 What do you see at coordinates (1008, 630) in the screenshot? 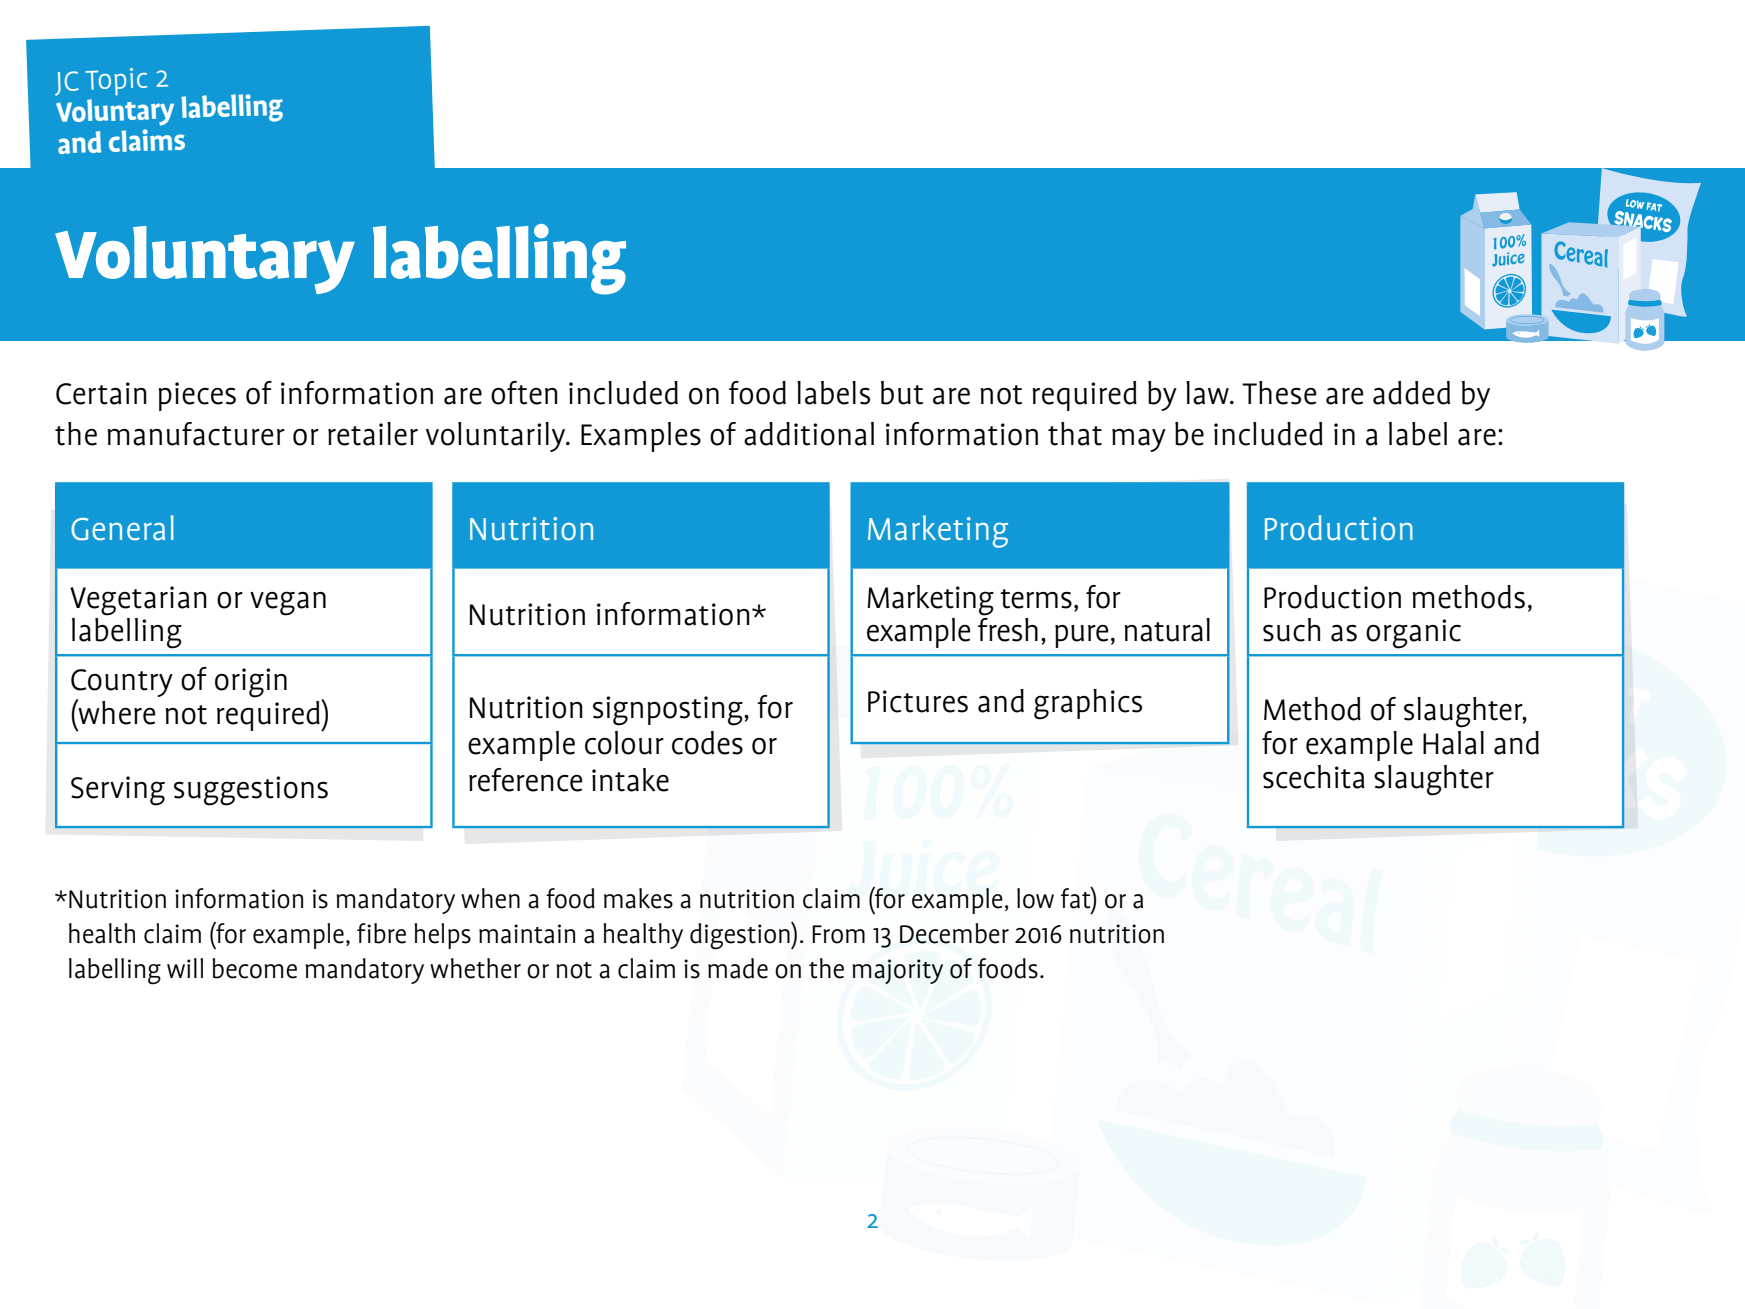
I see `fresh` at bounding box center [1008, 630].
